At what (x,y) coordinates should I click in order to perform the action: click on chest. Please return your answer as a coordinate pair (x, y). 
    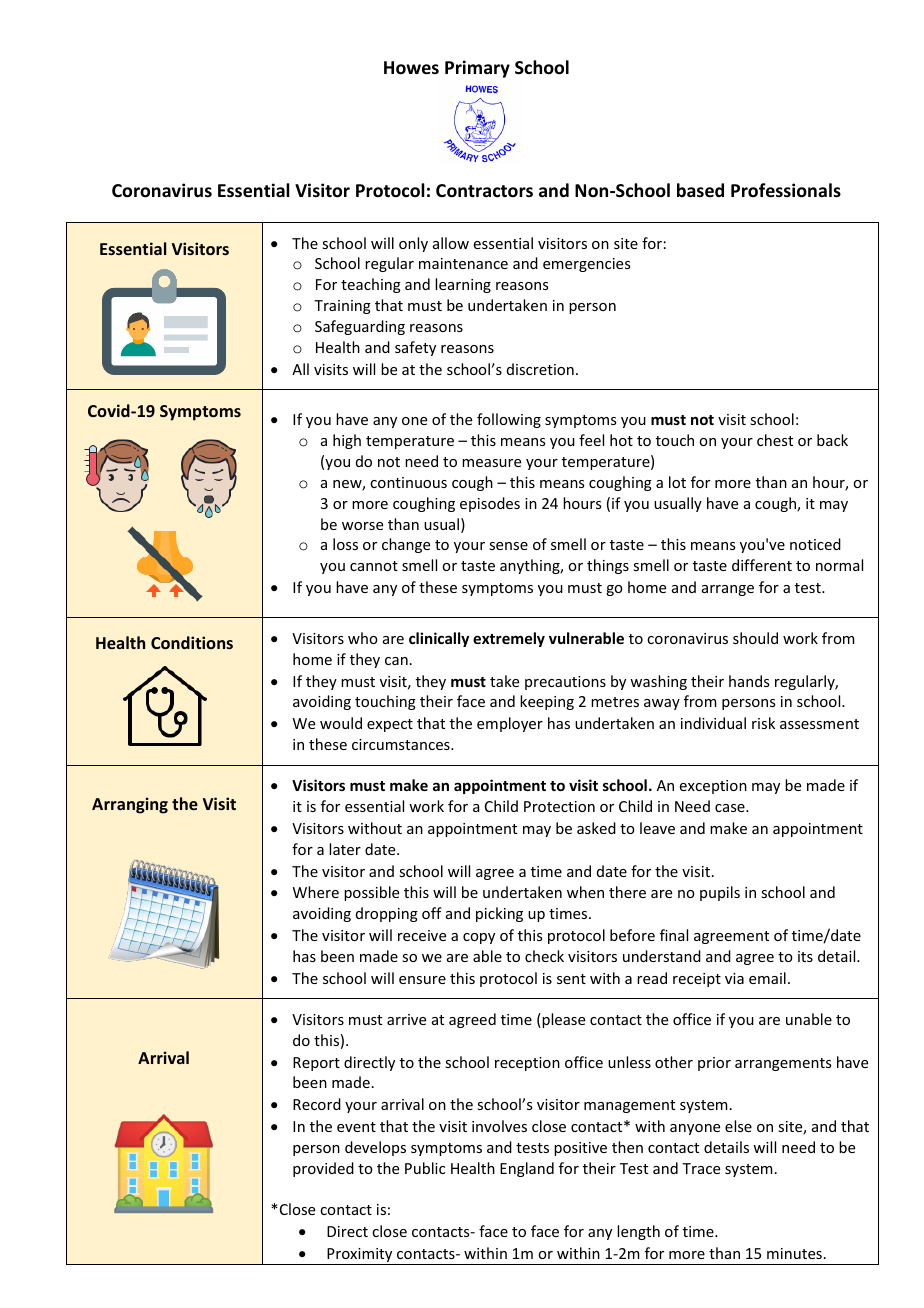
    Looking at the image, I should click on (775, 440).
